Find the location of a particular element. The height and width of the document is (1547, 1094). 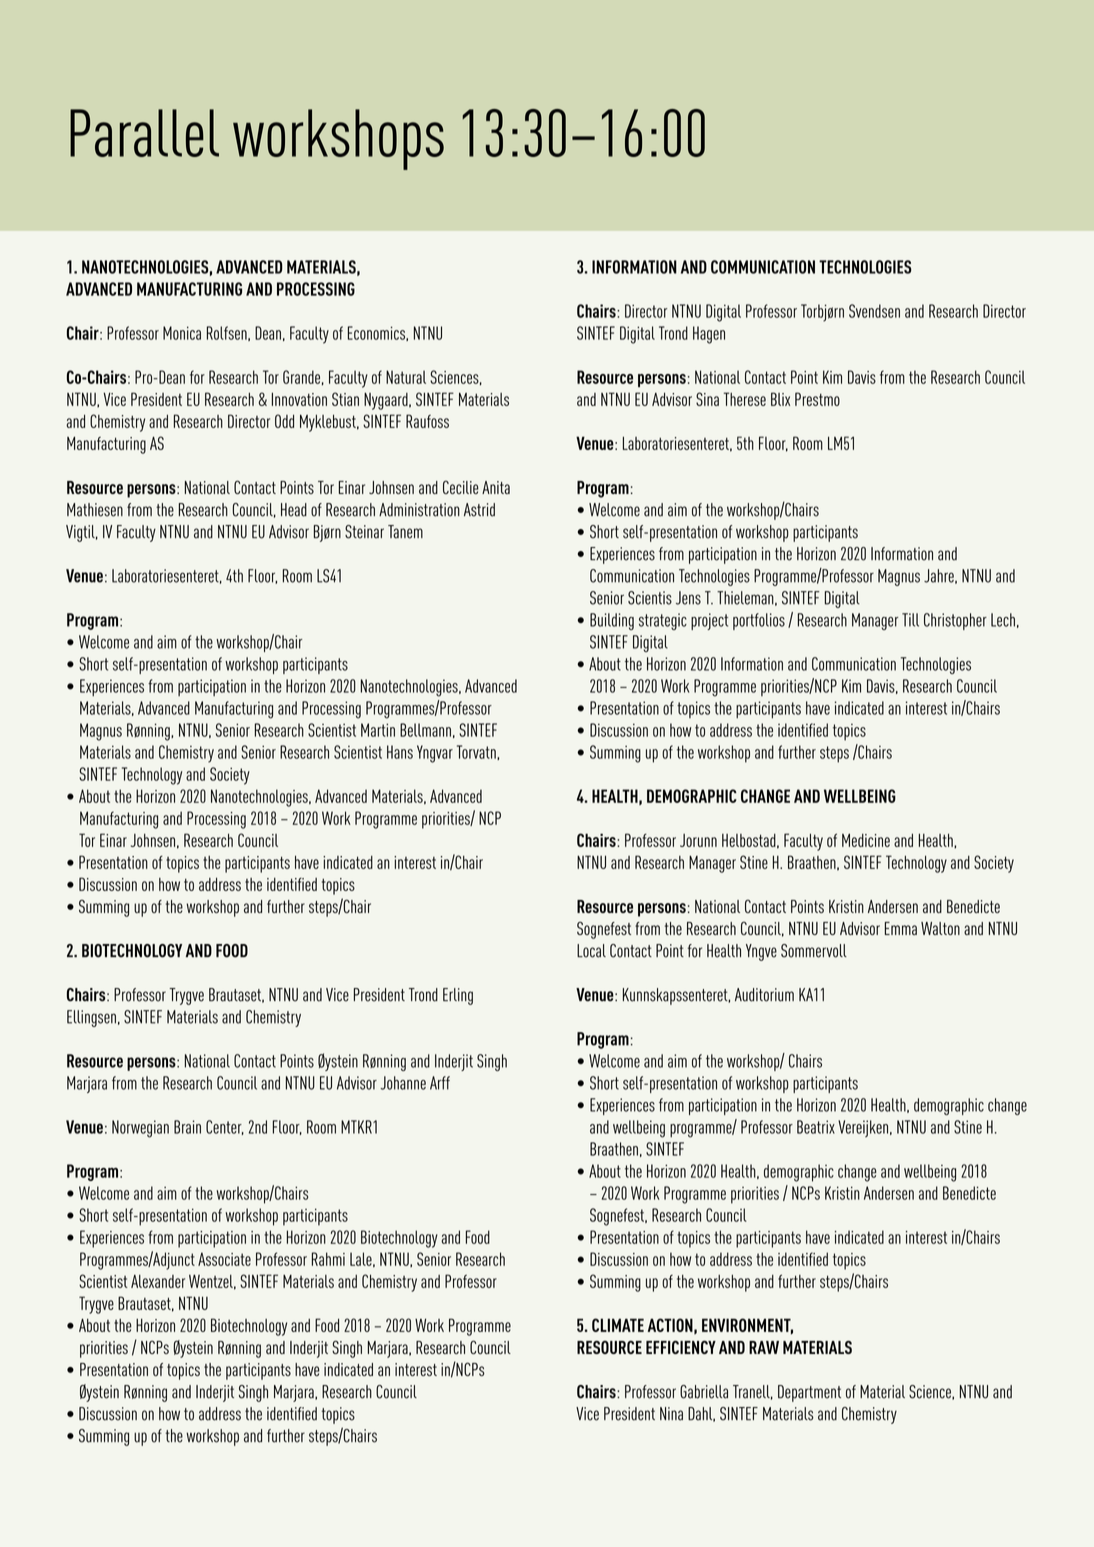

Department is located at coordinates (809, 1393).
